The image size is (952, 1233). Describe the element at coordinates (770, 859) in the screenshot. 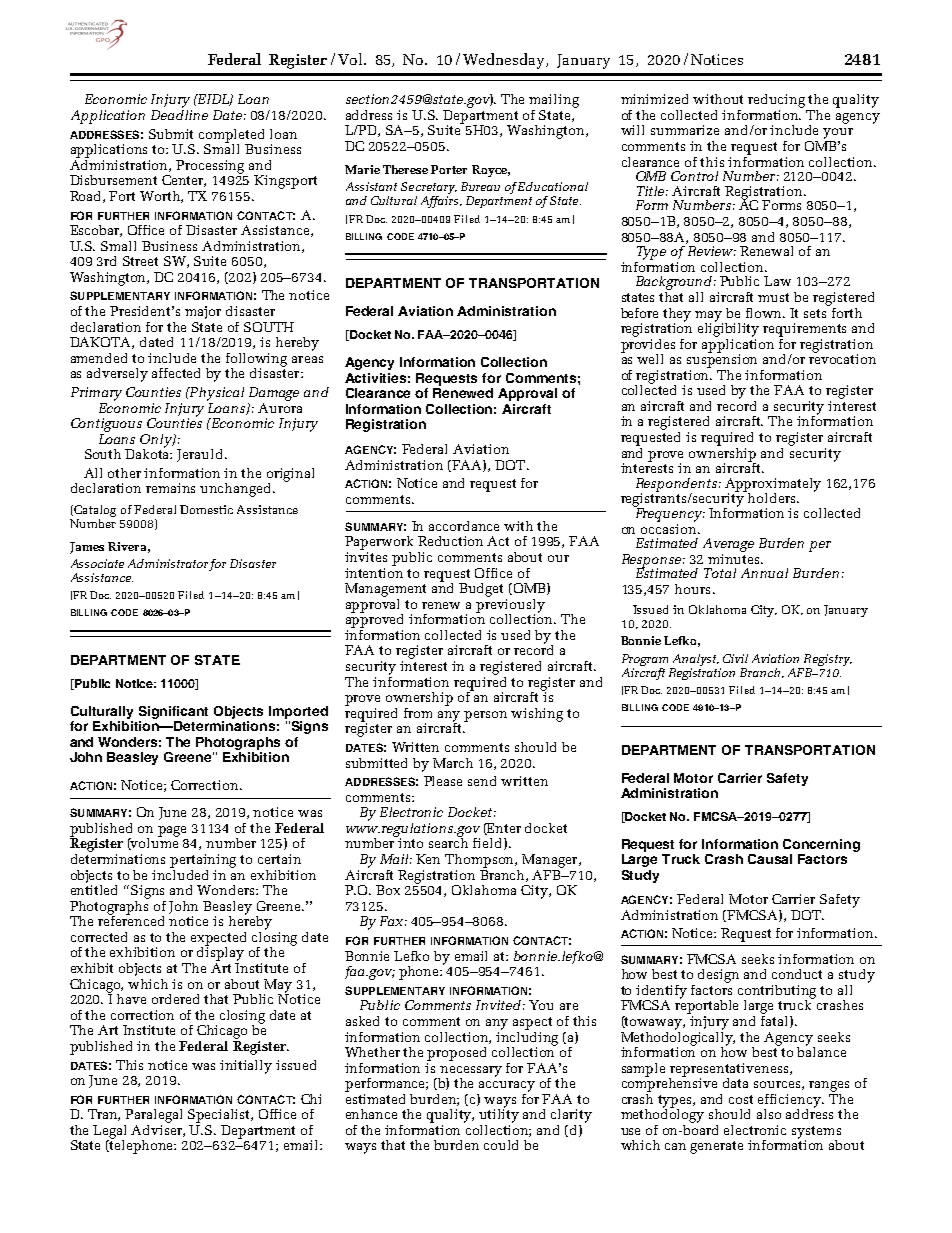

I see `Causal` at that location.
